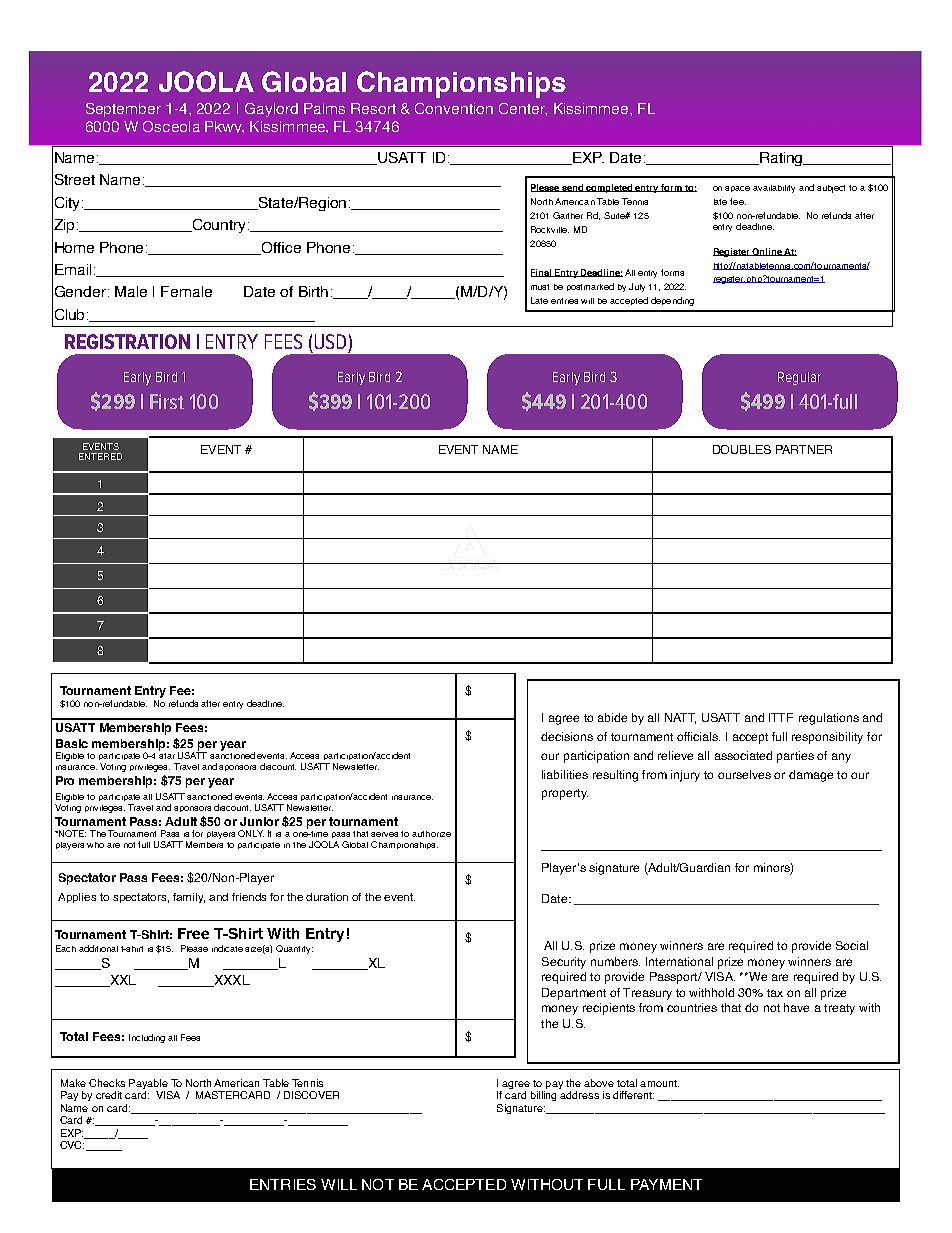 The image size is (952, 1233). I want to click on star, so click(167, 756).
